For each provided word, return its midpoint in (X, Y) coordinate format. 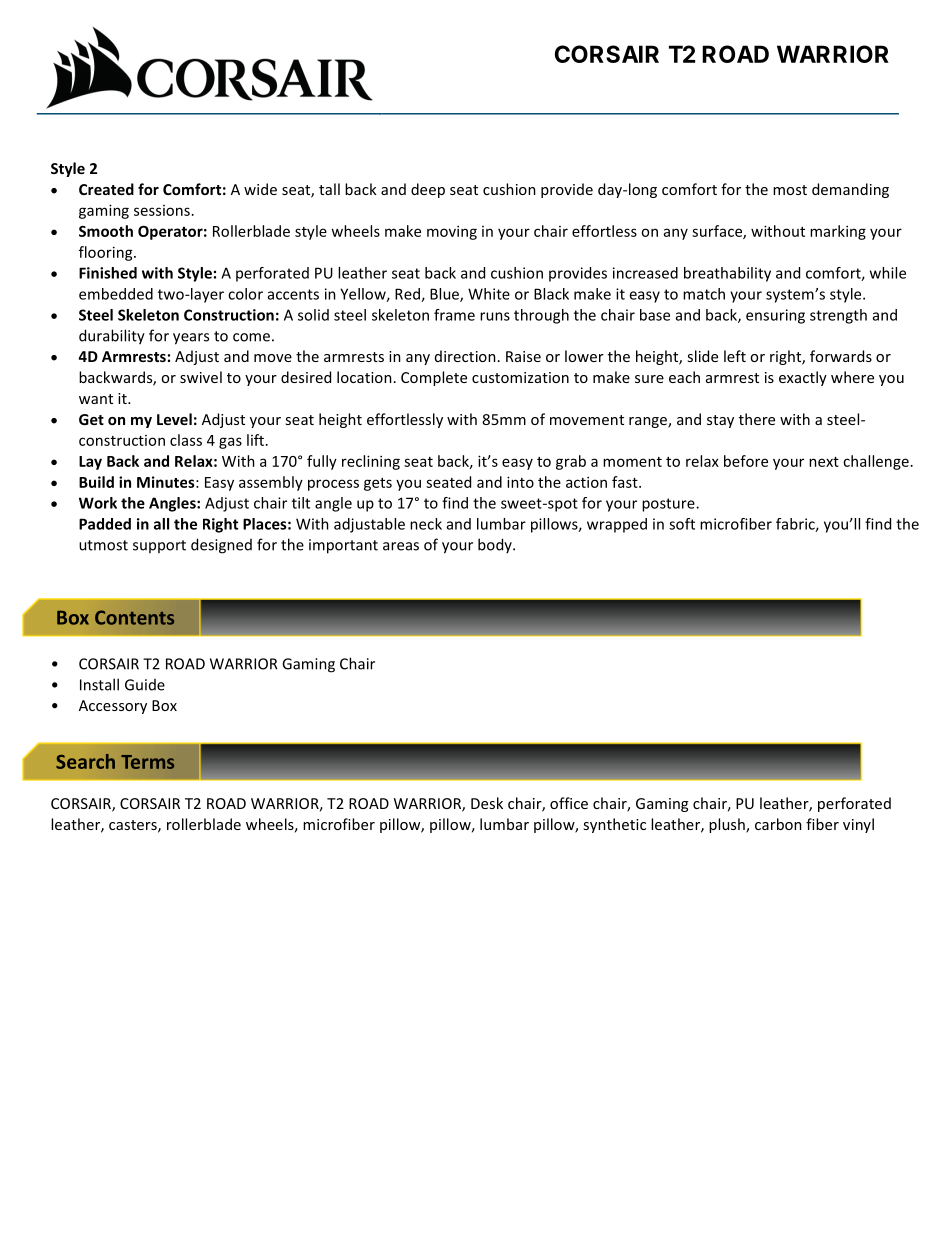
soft (682, 524)
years (191, 339)
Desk (487, 803)
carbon (778, 824)
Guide (145, 685)
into (520, 482)
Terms (147, 762)
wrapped (617, 525)
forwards (841, 356)
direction (465, 356)
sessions (162, 210)
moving (452, 232)
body (496, 545)
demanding (850, 190)
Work (98, 503)
